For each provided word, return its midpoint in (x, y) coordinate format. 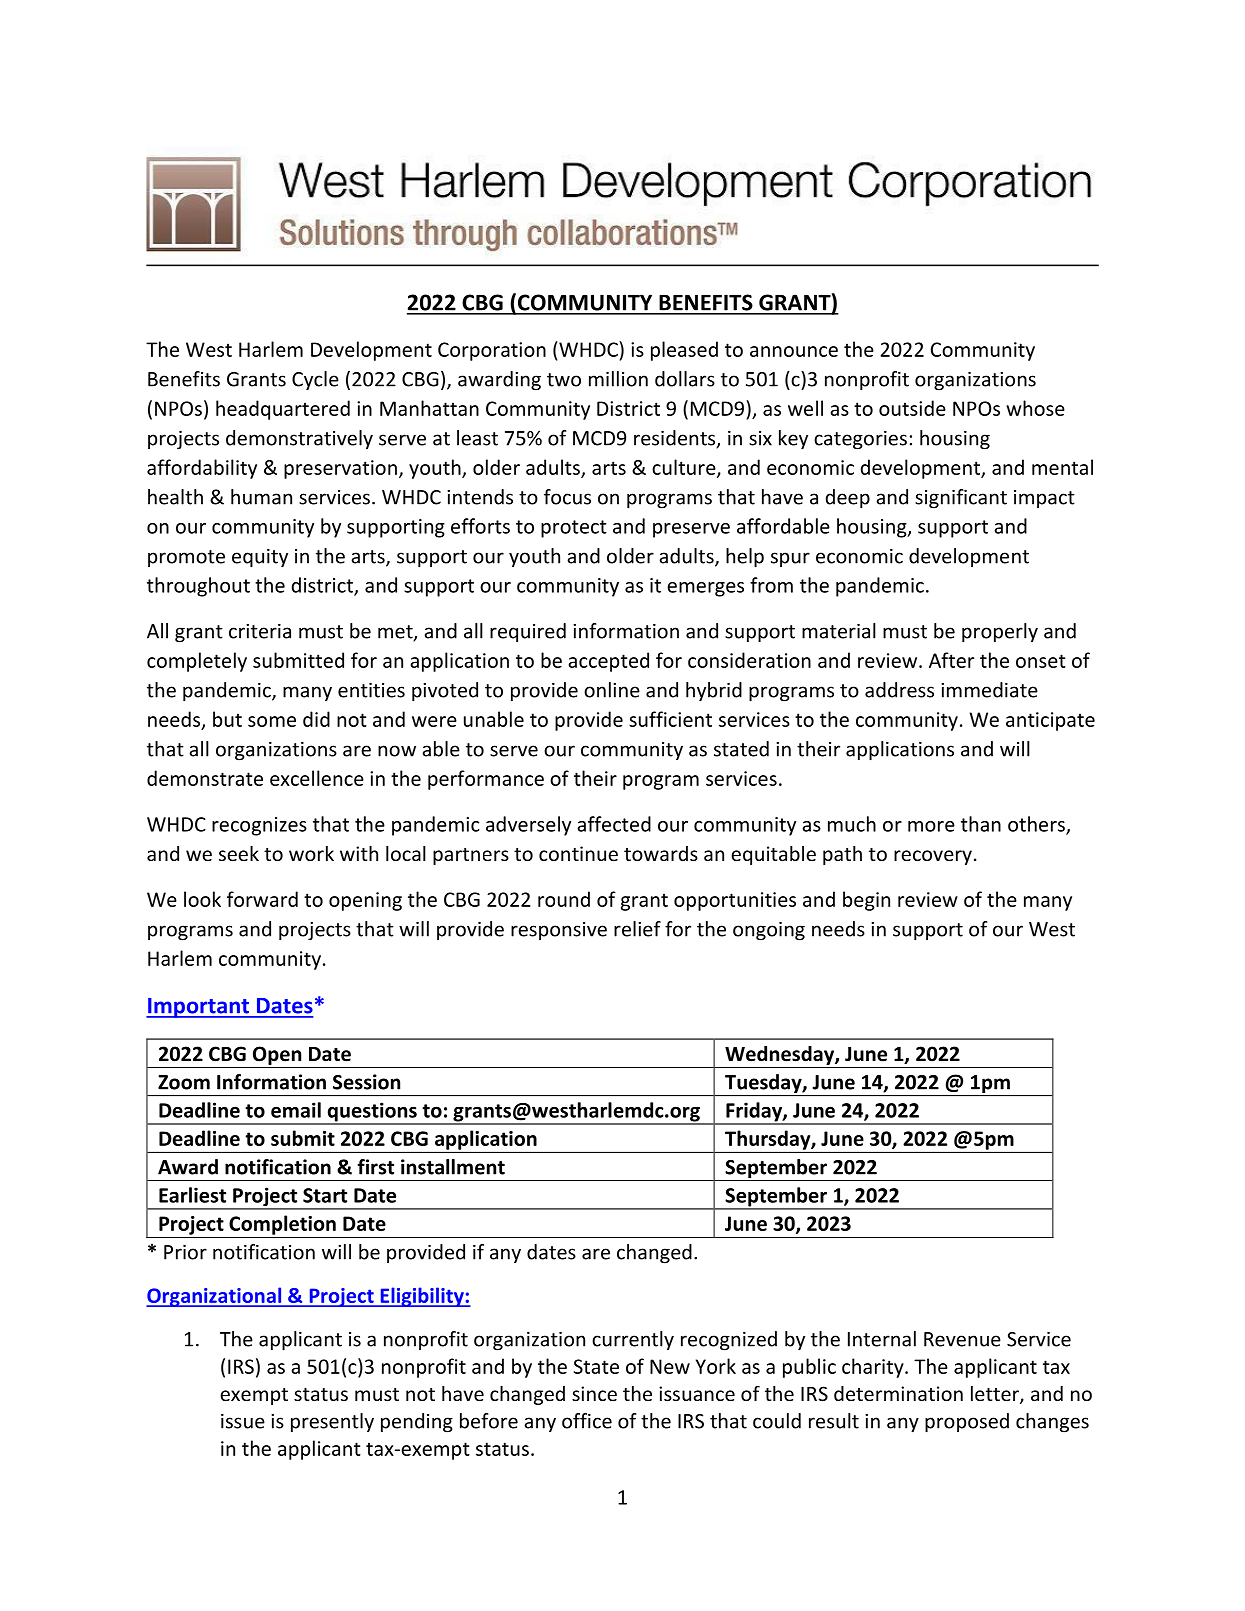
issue (243, 1421)
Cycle (315, 380)
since (594, 1393)
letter (996, 1395)
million (618, 379)
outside (912, 408)
